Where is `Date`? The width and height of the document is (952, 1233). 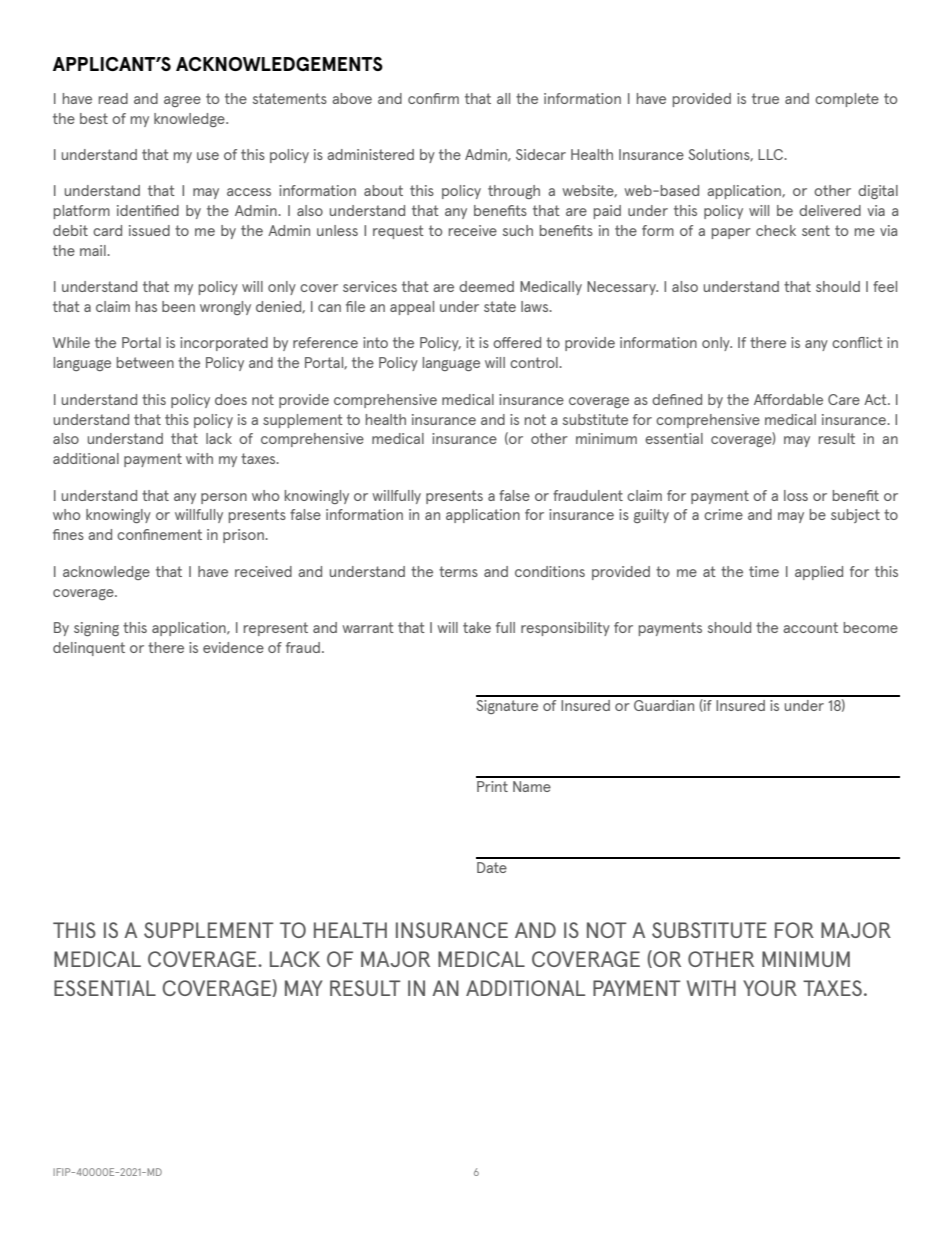
Date is located at coordinates (492, 867).
